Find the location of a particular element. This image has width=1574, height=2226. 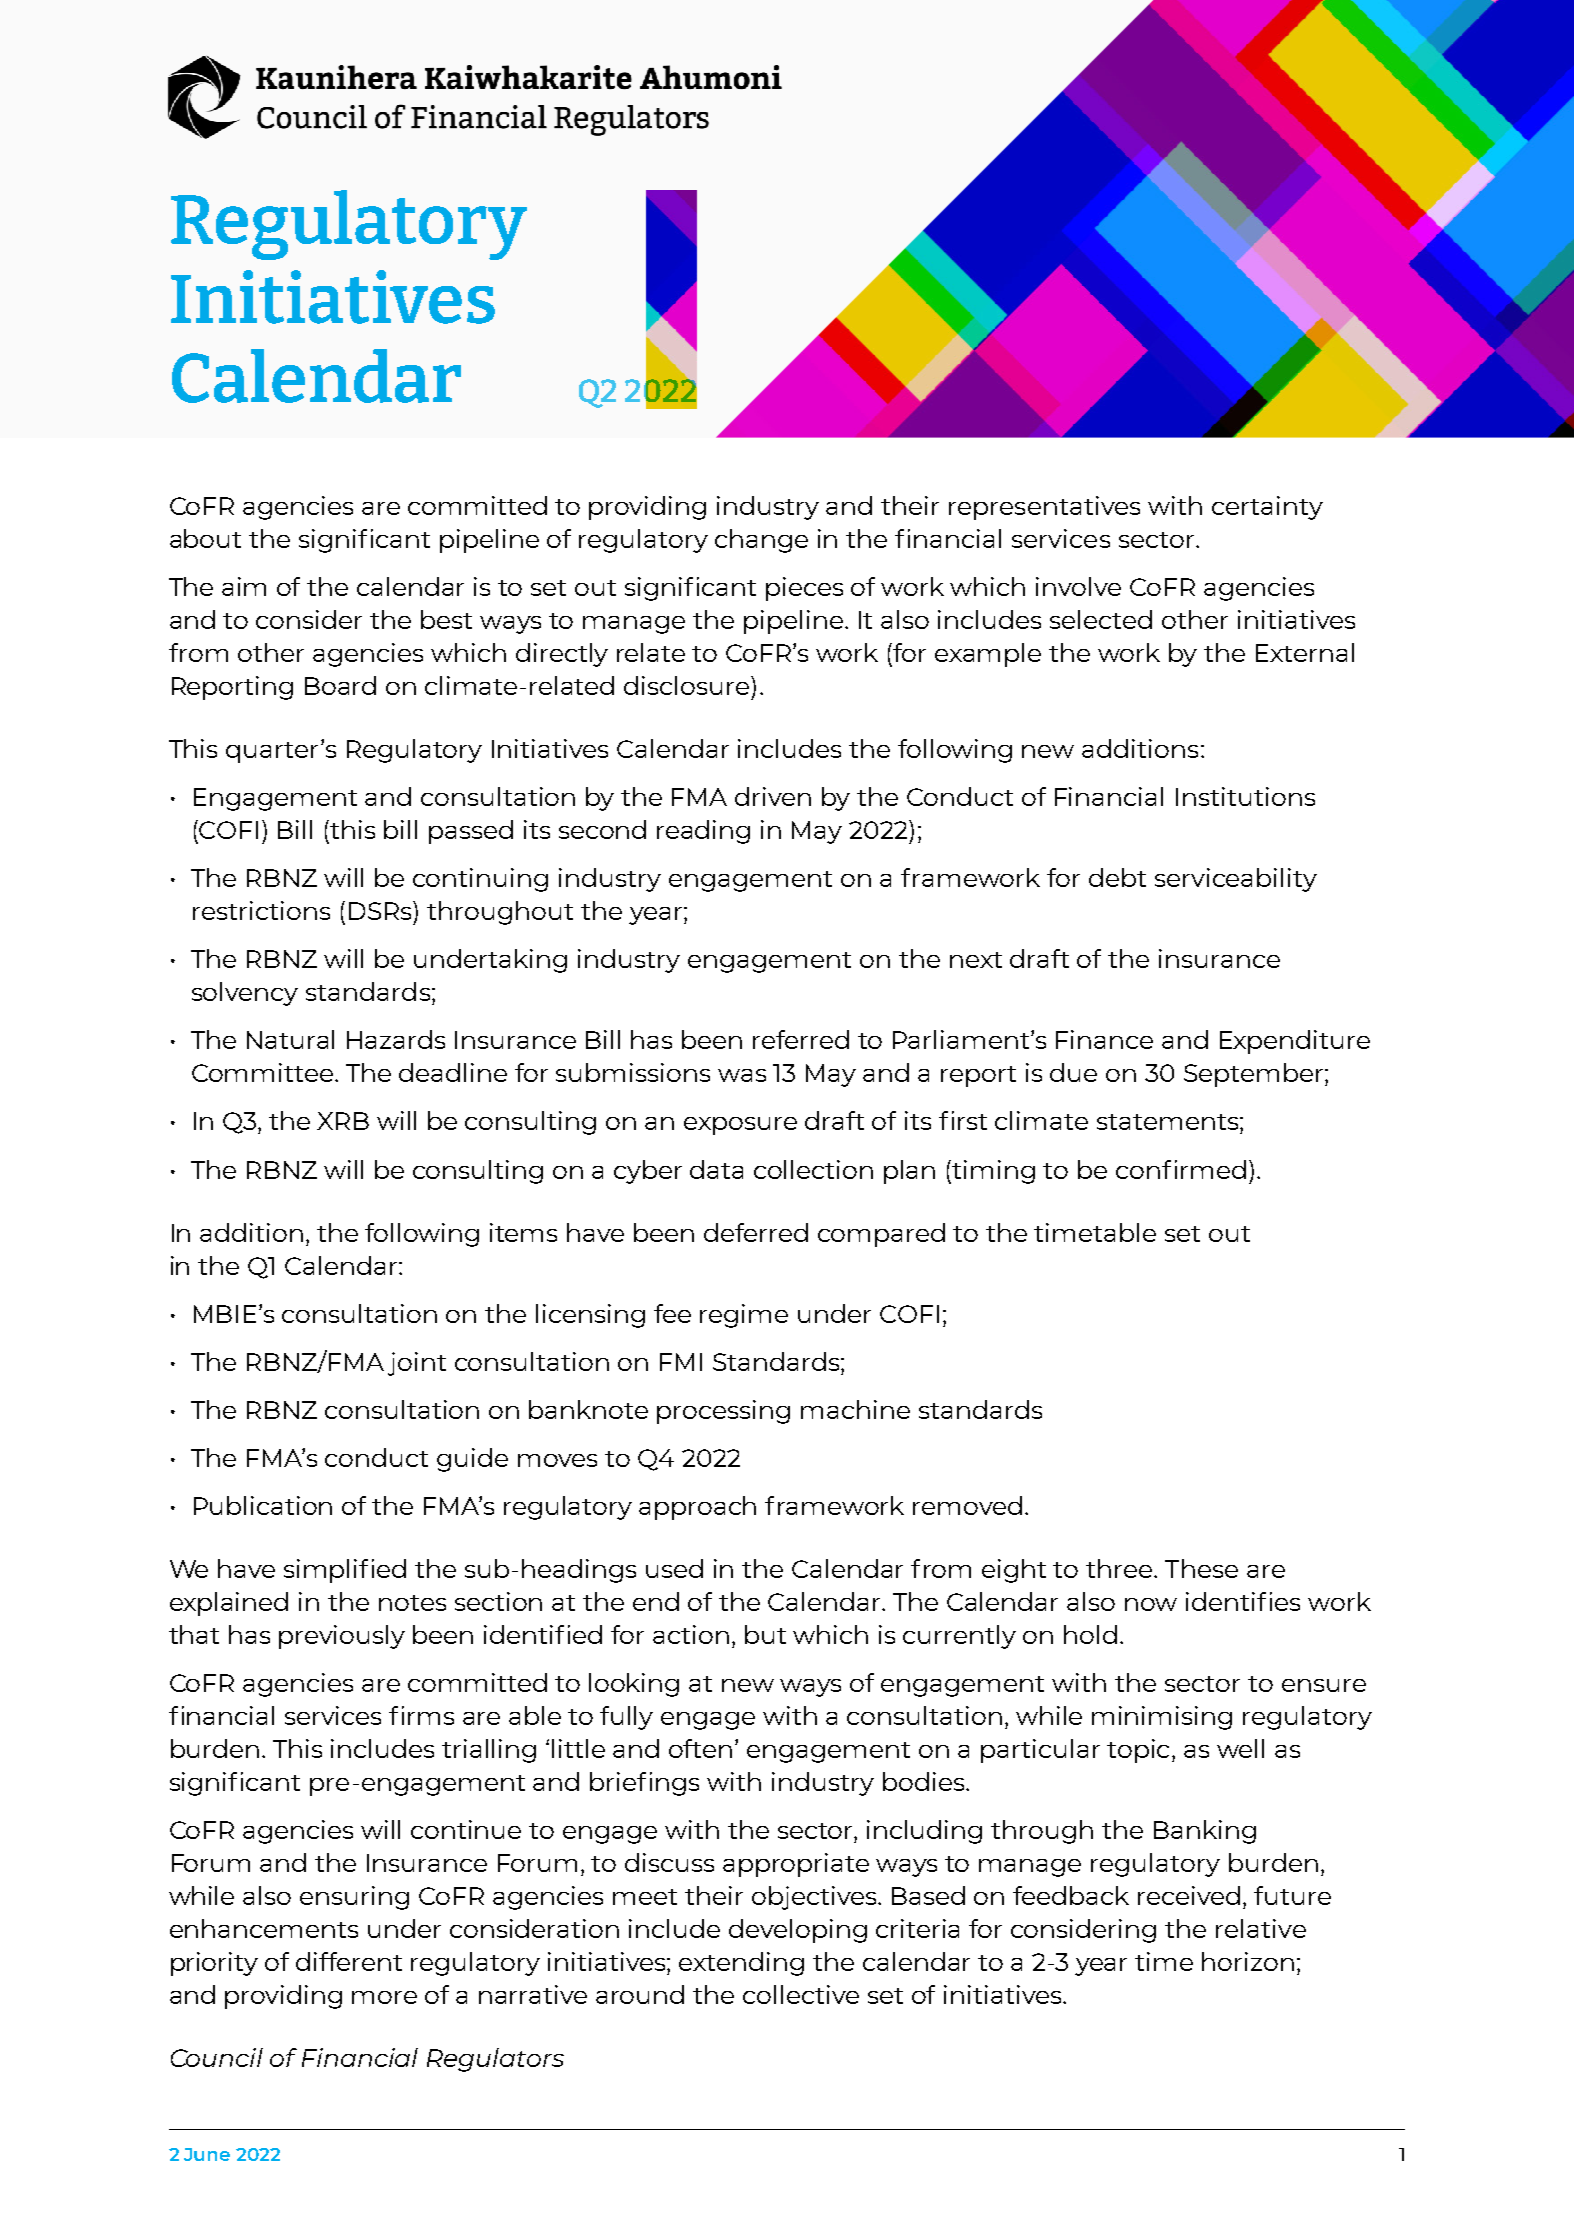

joint is located at coordinates (417, 1364).
